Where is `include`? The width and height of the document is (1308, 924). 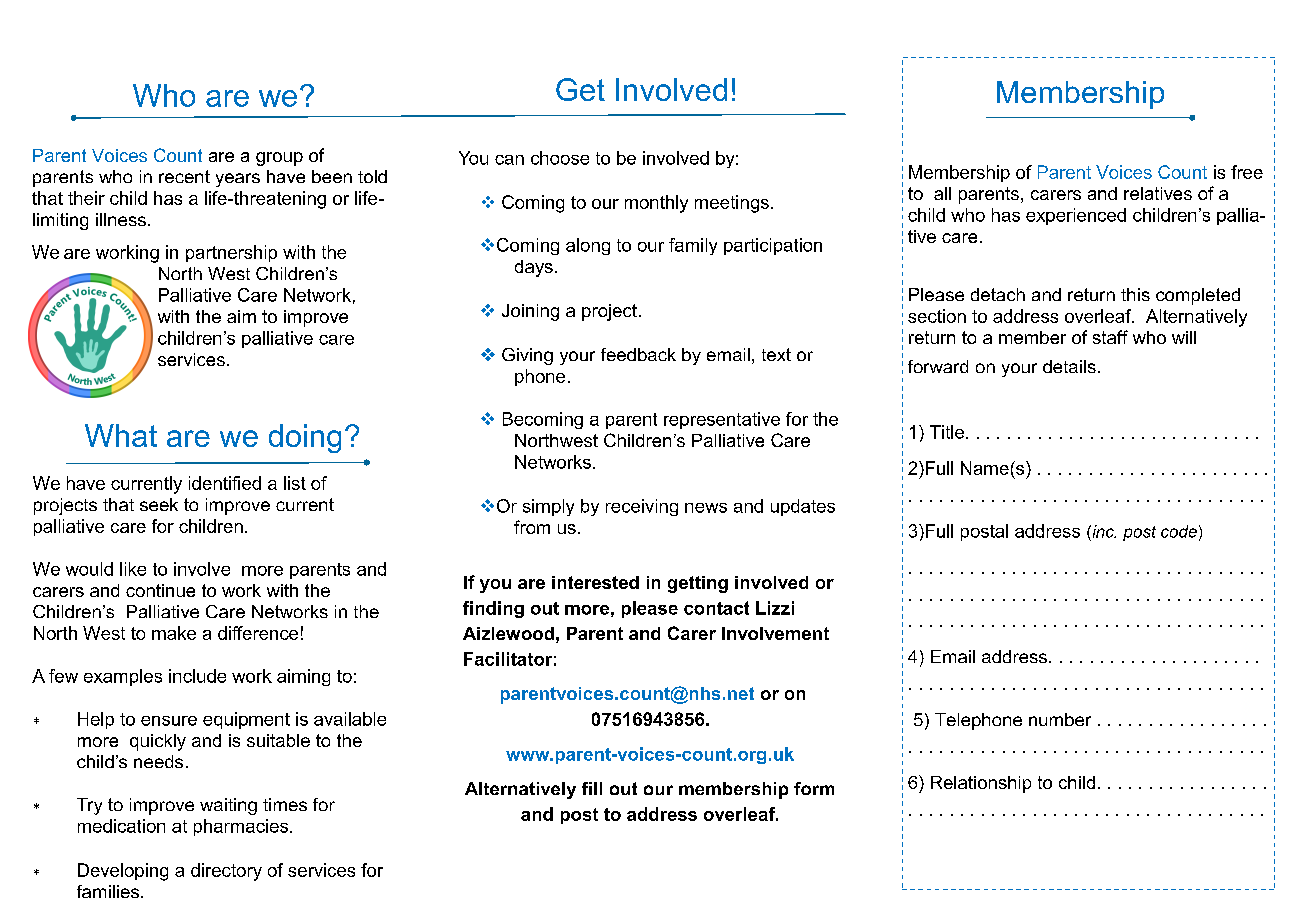 include is located at coordinates (197, 676).
